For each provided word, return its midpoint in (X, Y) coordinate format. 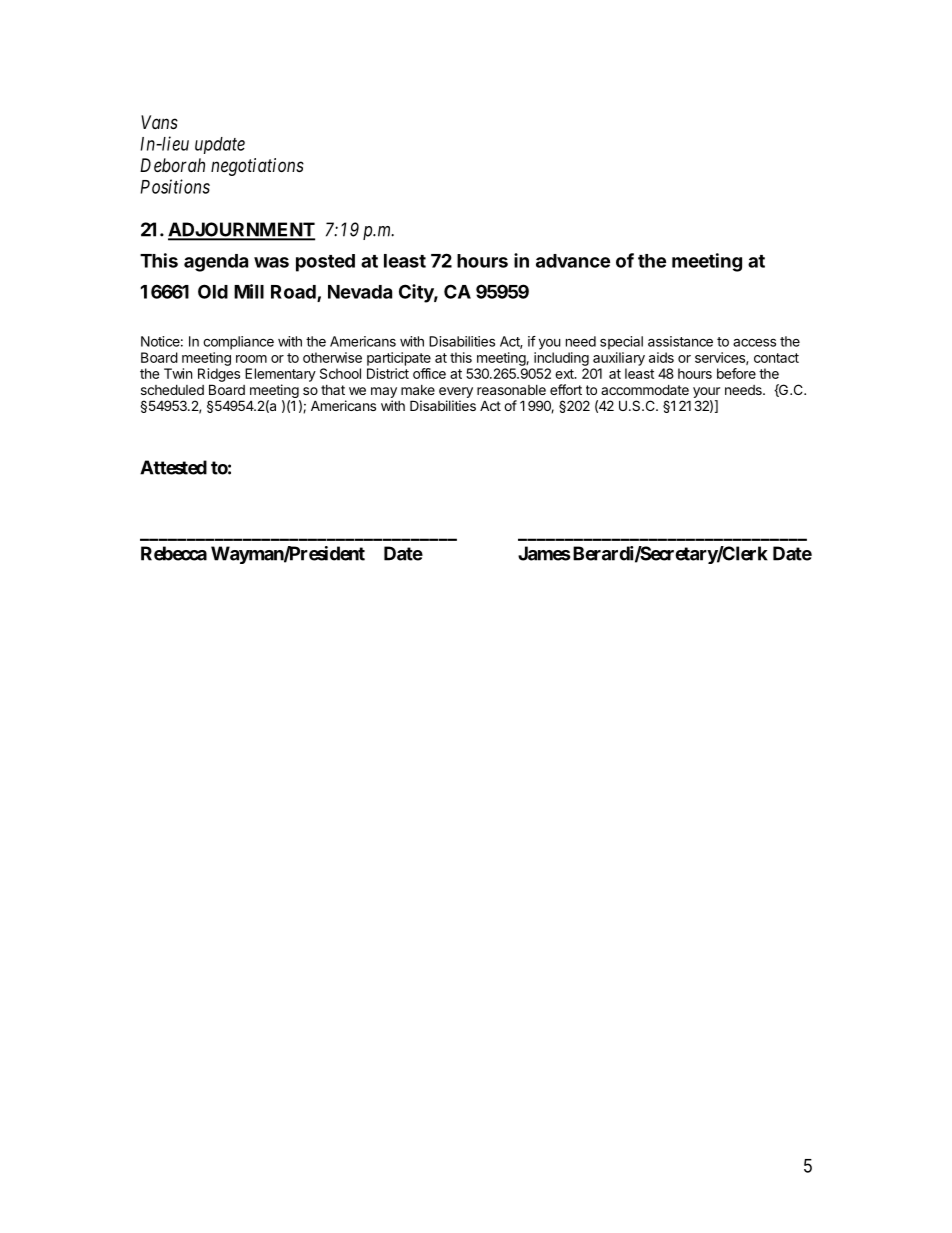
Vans (159, 122)
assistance (680, 341)
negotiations (257, 167)
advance (573, 261)
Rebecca (174, 553)
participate (399, 359)
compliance (238, 343)
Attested (173, 467)
